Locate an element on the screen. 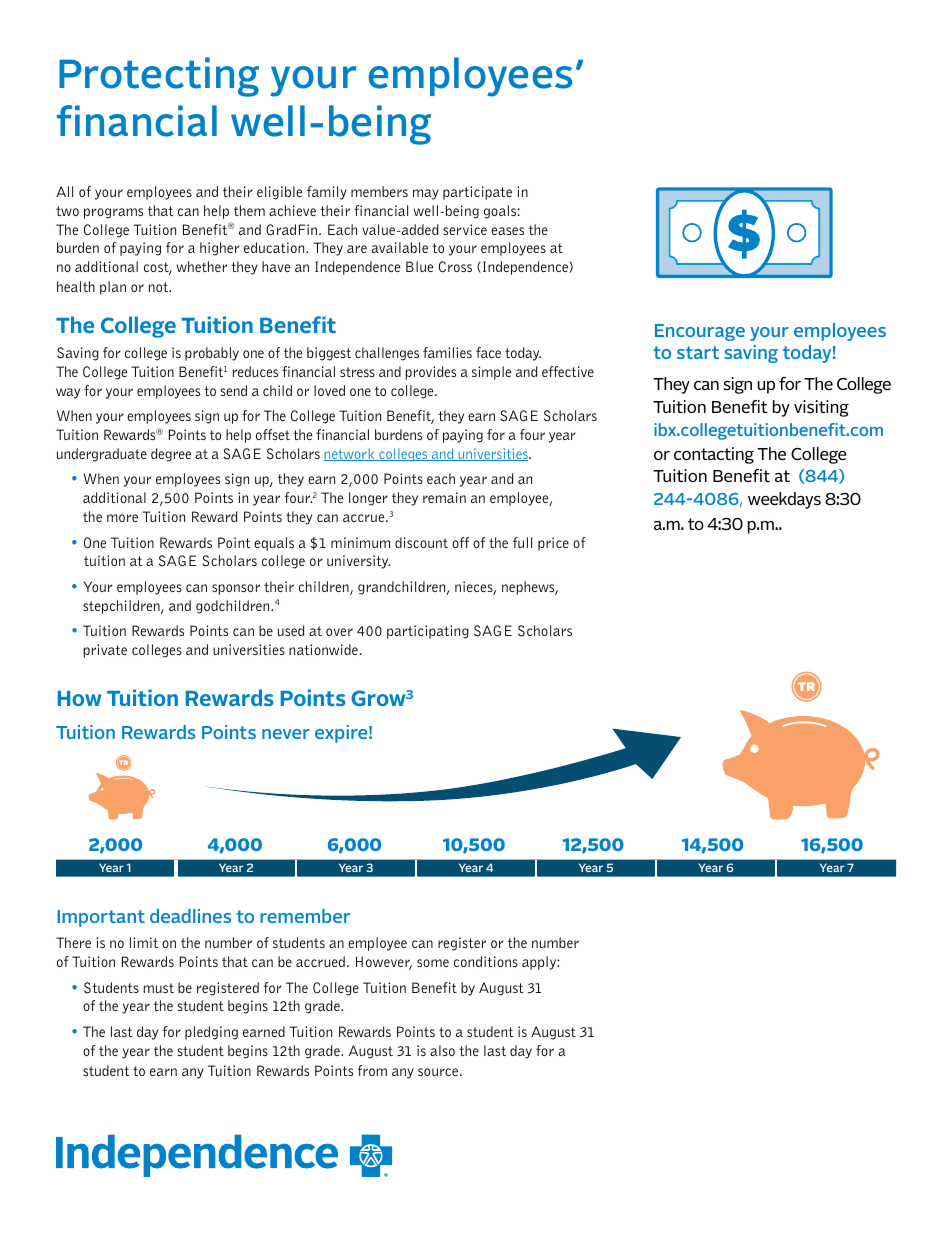  discount is located at coordinates (421, 542).
